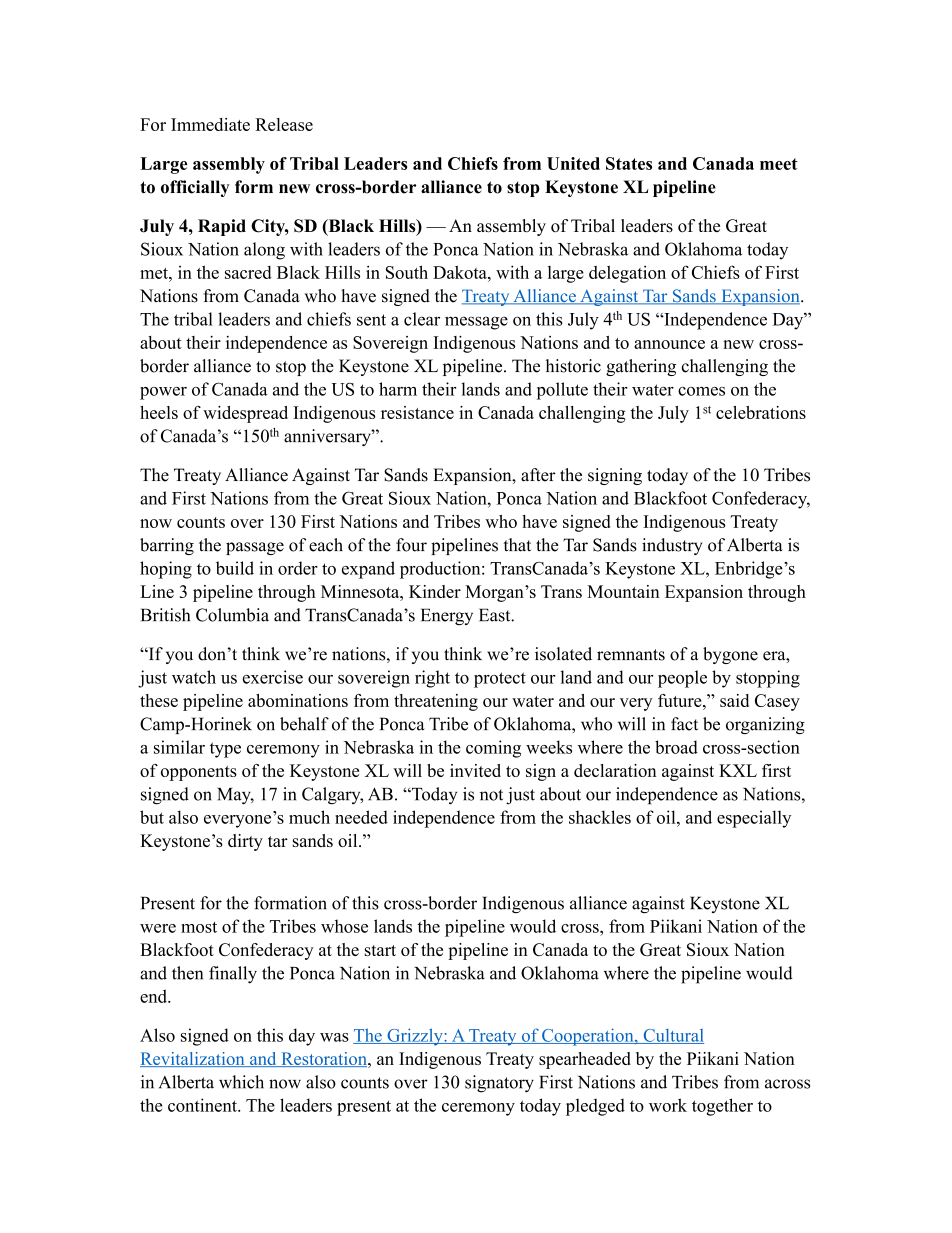 This screenshot has height=1233, width=952. I want to click on widespread, so click(245, 414).
